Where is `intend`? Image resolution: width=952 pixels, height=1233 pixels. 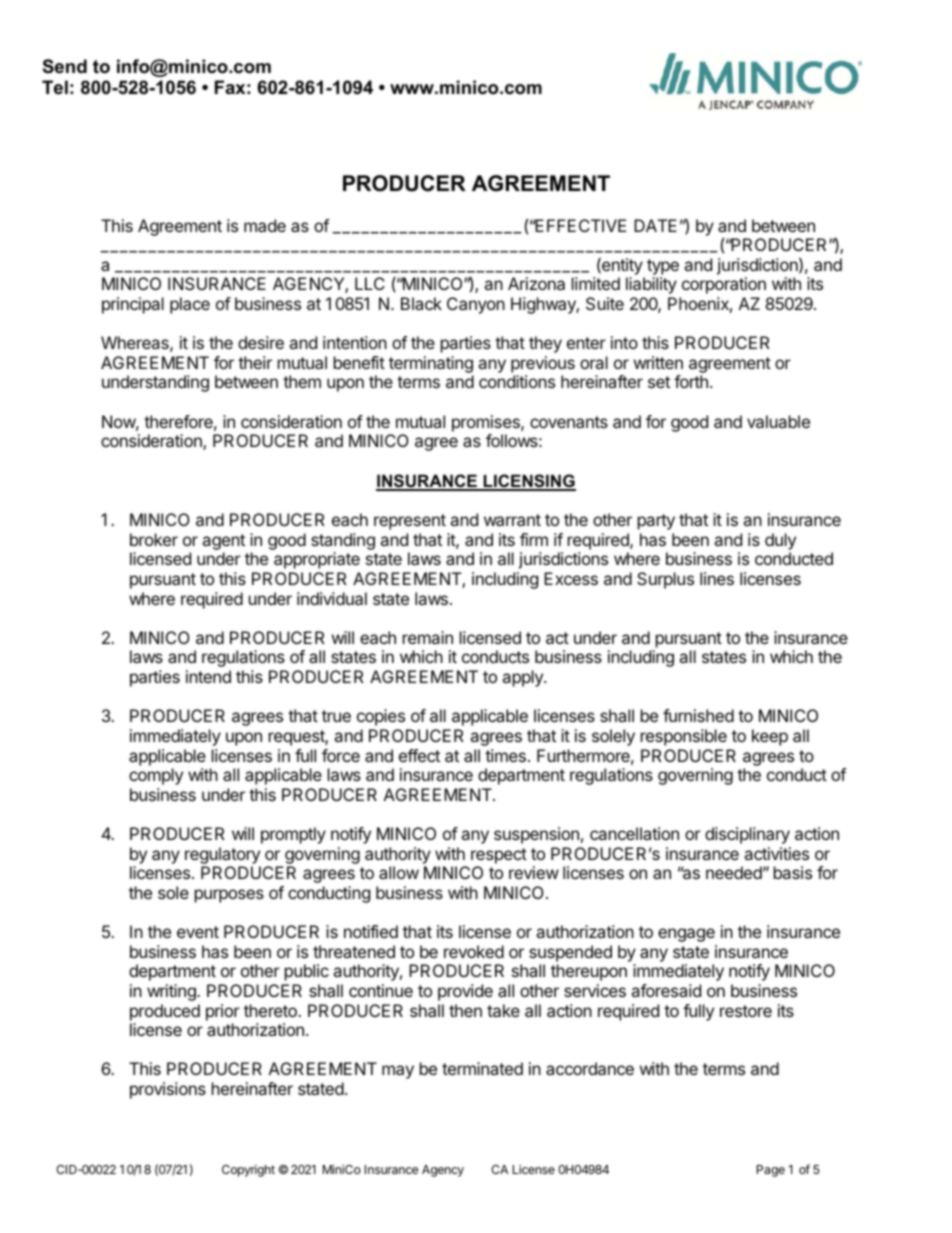 intend is located at coordinates (208, 676).
